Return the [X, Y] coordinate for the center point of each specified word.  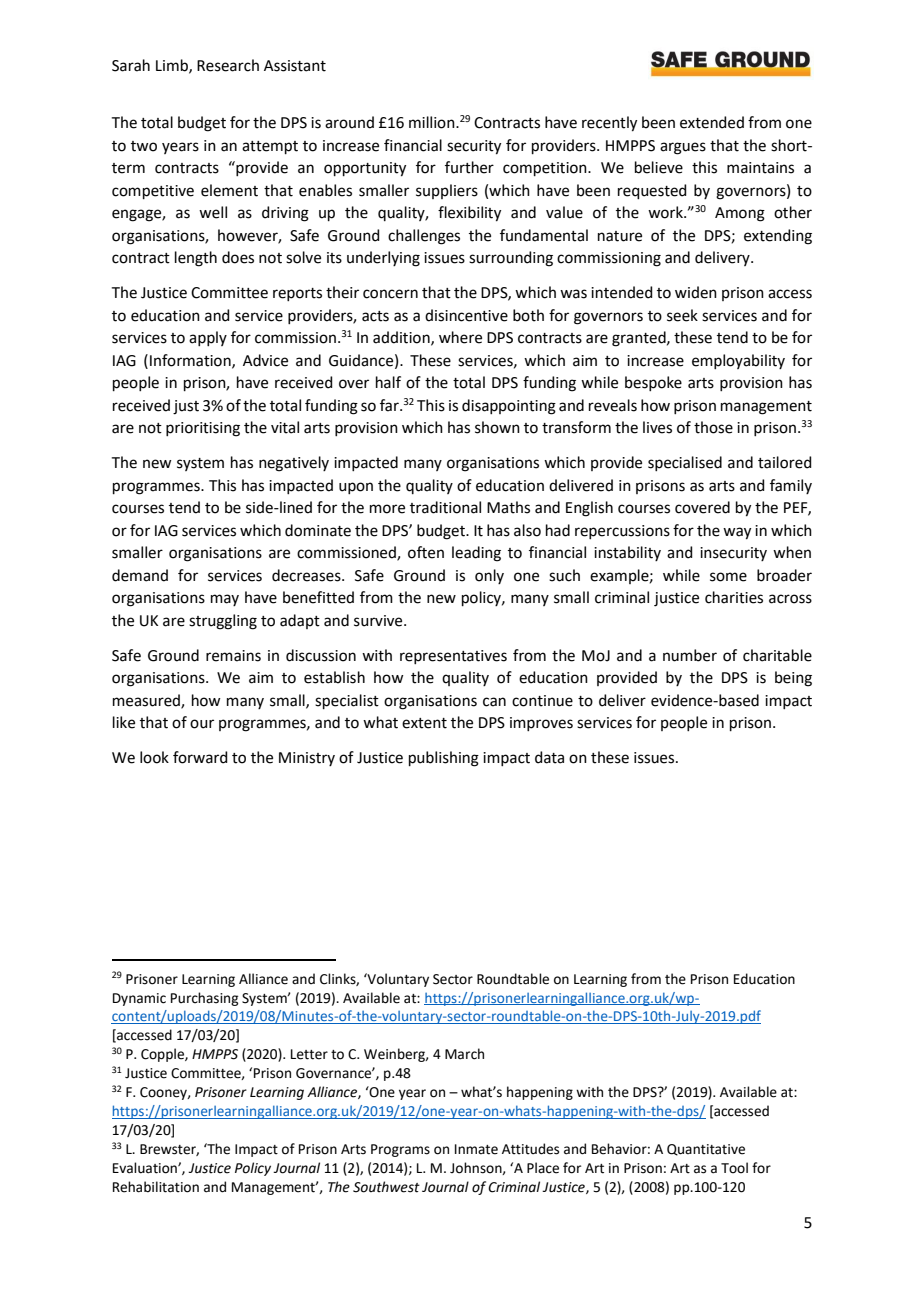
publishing [444, 759]
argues [683, 148]
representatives [453, 657]
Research [228, 65]
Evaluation [146, 1168]
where [460, 337]
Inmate [476, 1149]
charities [734, 597]
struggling [223, 622]
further [469, 167]
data [549, 757]
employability [738, 361]
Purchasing [204, 999]
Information [191, 361]
